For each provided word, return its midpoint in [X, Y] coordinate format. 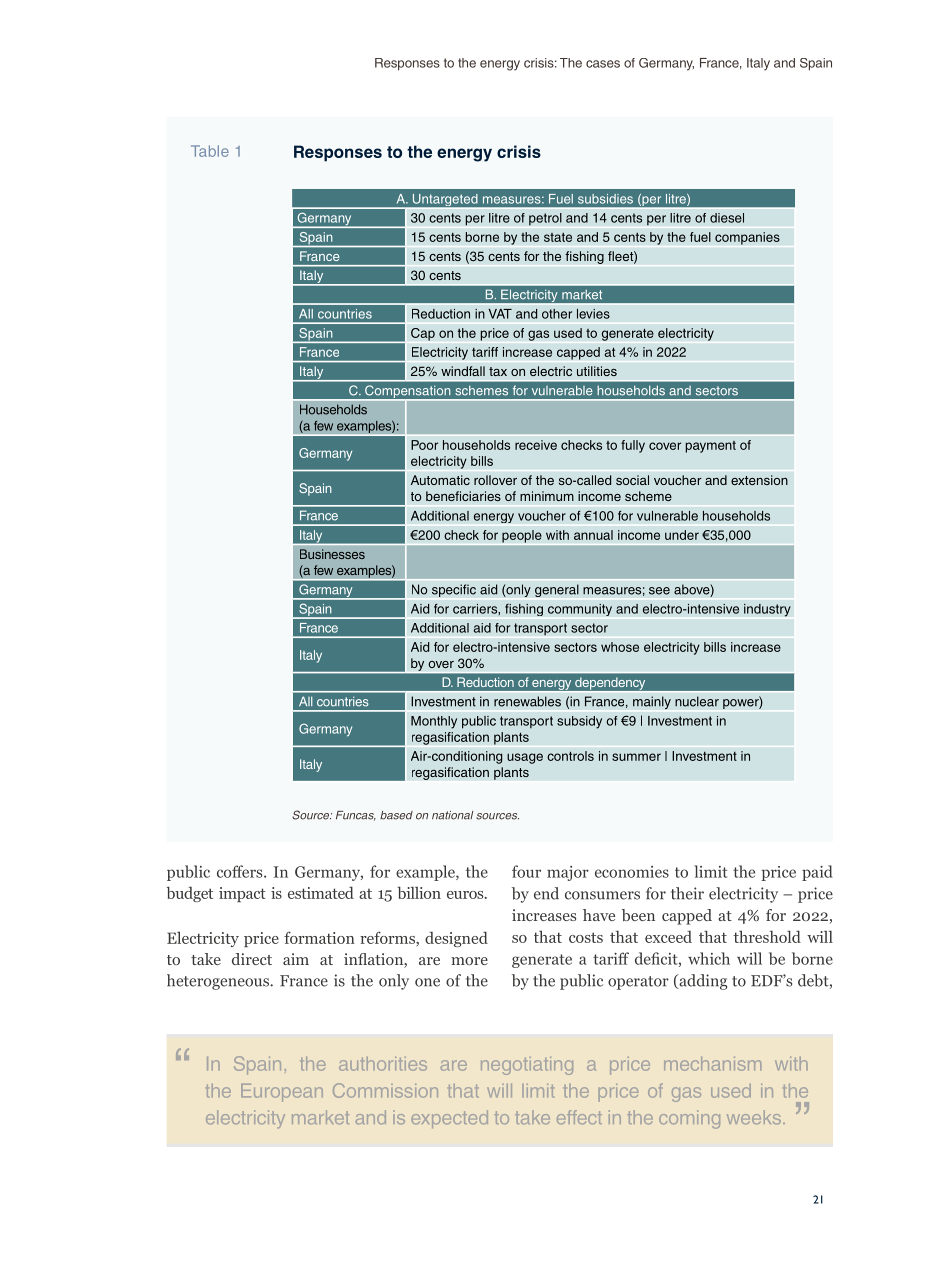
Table [210, 151]
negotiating [527, 1066]
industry [767, 610]
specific [454, 590]
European [282, 1093]
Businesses [332, 554]
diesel [727, 218]
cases [603, 64]
